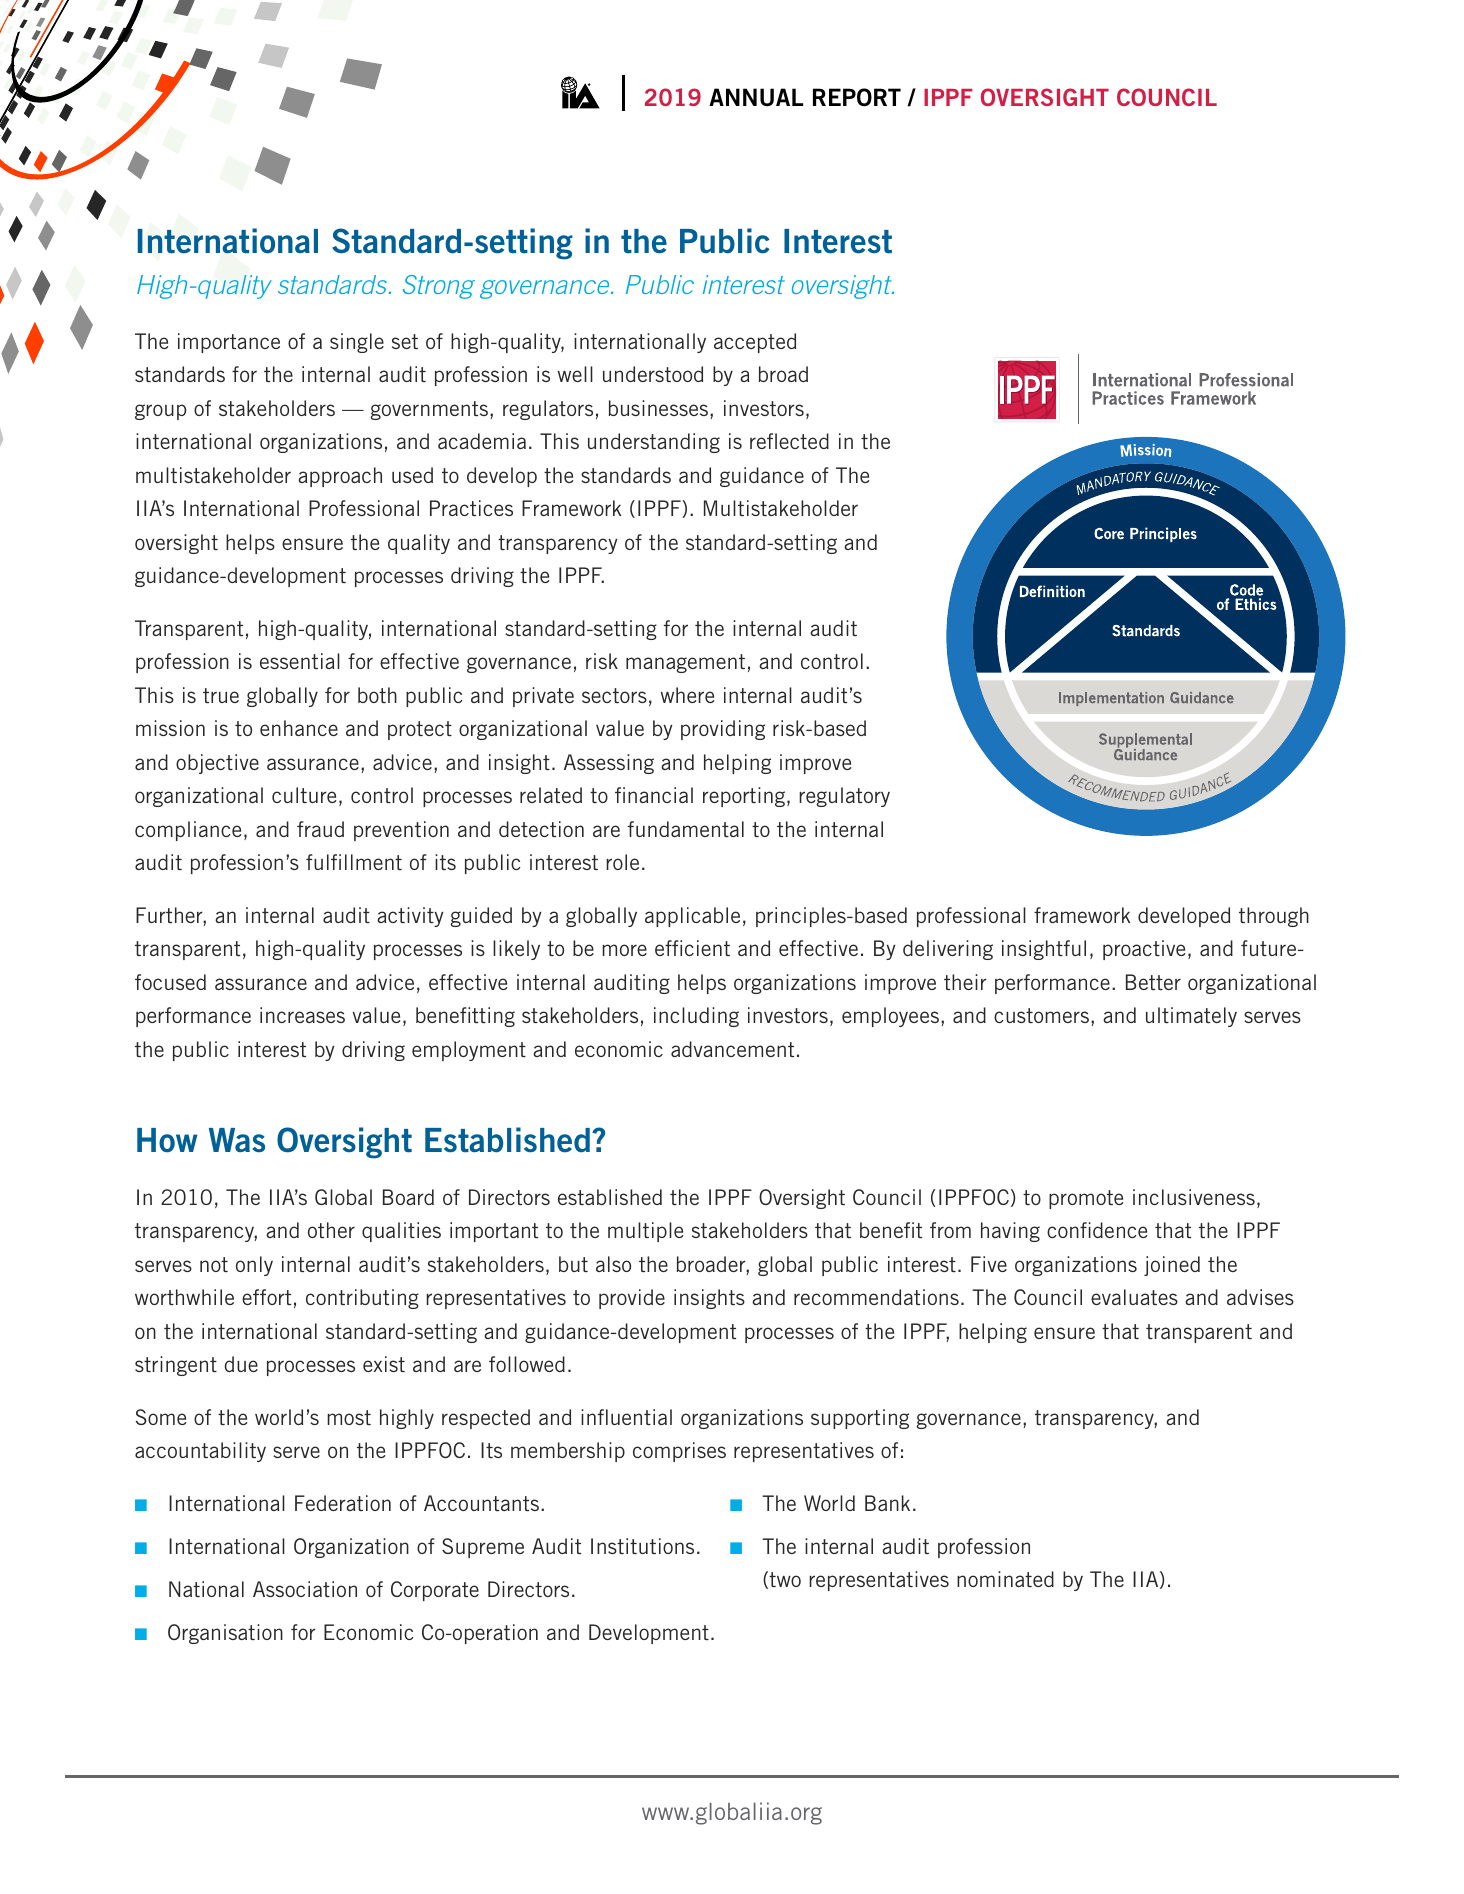  What do you see at coordinates (755, 343) in the screenshot?
I see `accepted` at bounding box center [755, 343].
